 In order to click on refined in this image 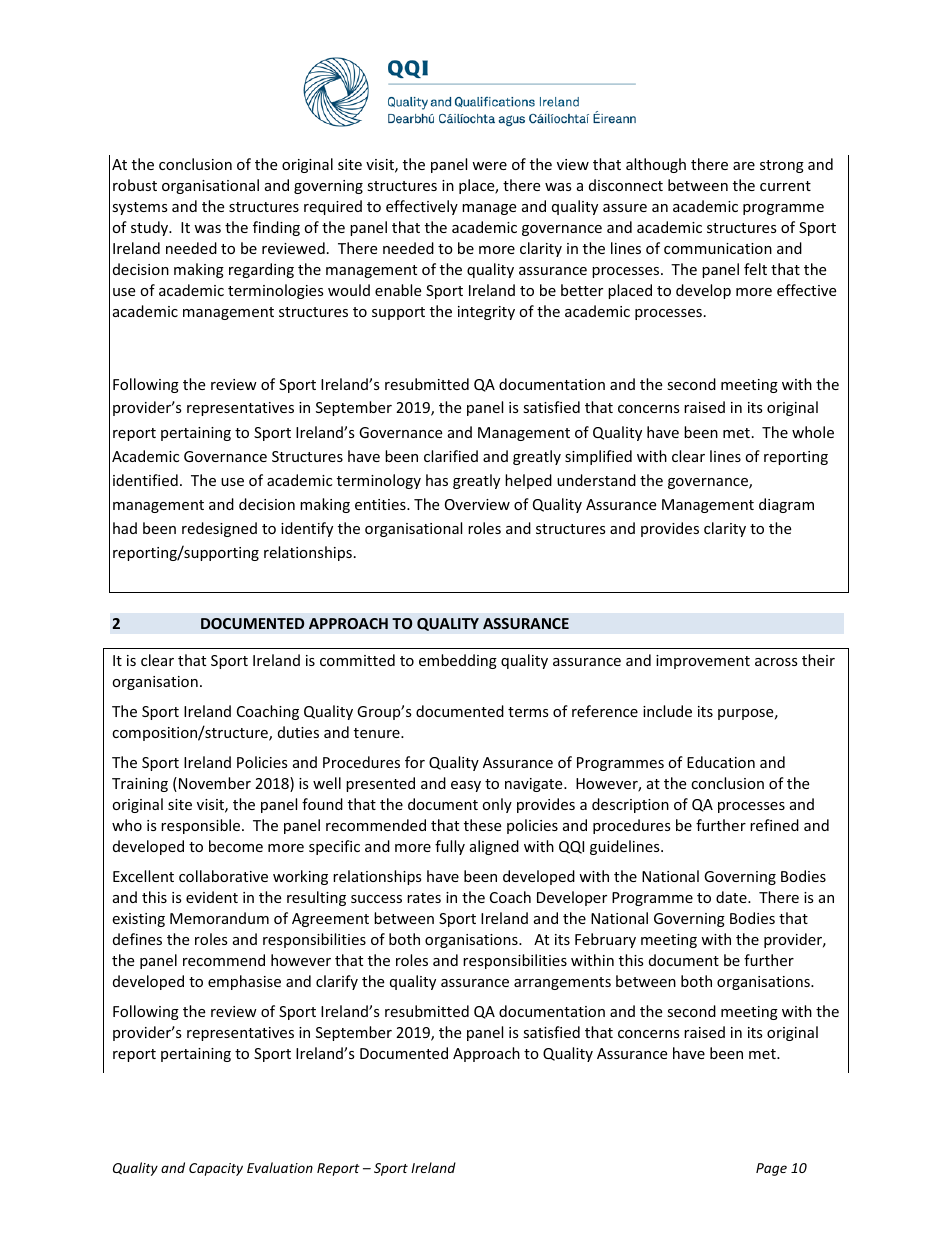, I will do `click(774, 825)`.
